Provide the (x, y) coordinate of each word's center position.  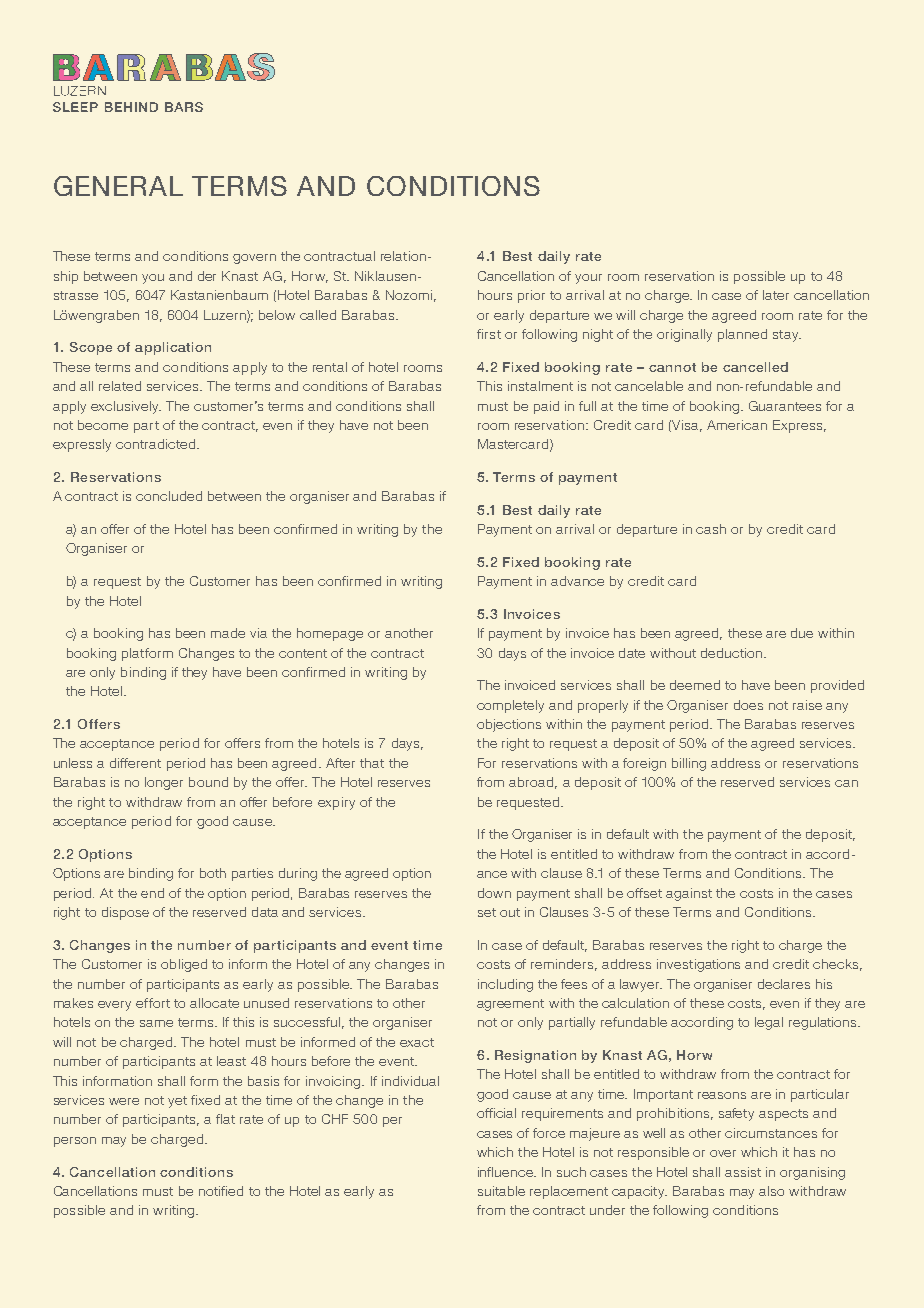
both (213, 873)
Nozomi (409, 295)
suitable (501, 1191)
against (689, 894)
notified (221, 1191)
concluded (169, 496)
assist (743, 1172)
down (494, 893)
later (776, 295)
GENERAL (118, 186)
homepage (330, 634)
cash (711, 529)
